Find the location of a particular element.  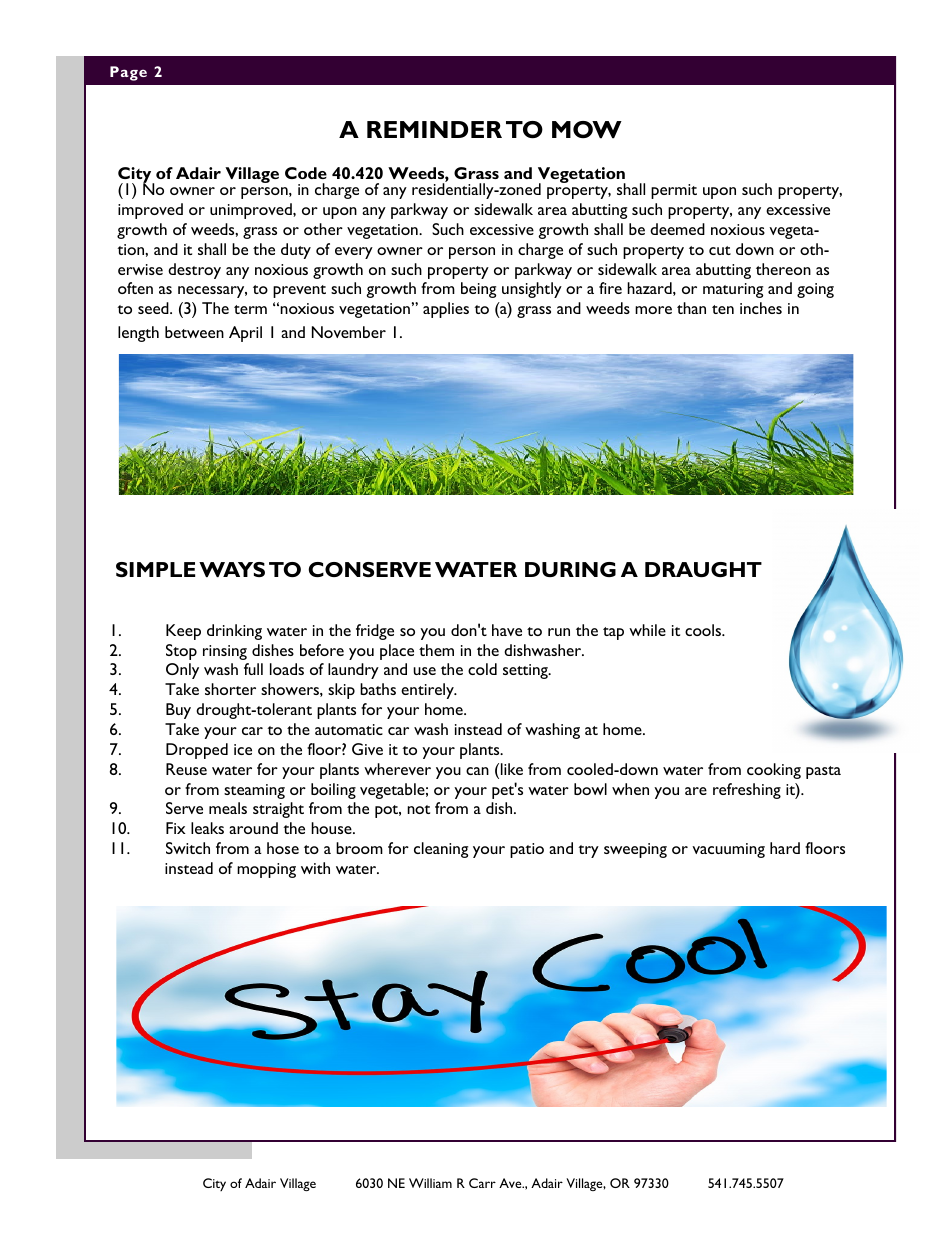

Carr is located at coordinates (482, 1183).
